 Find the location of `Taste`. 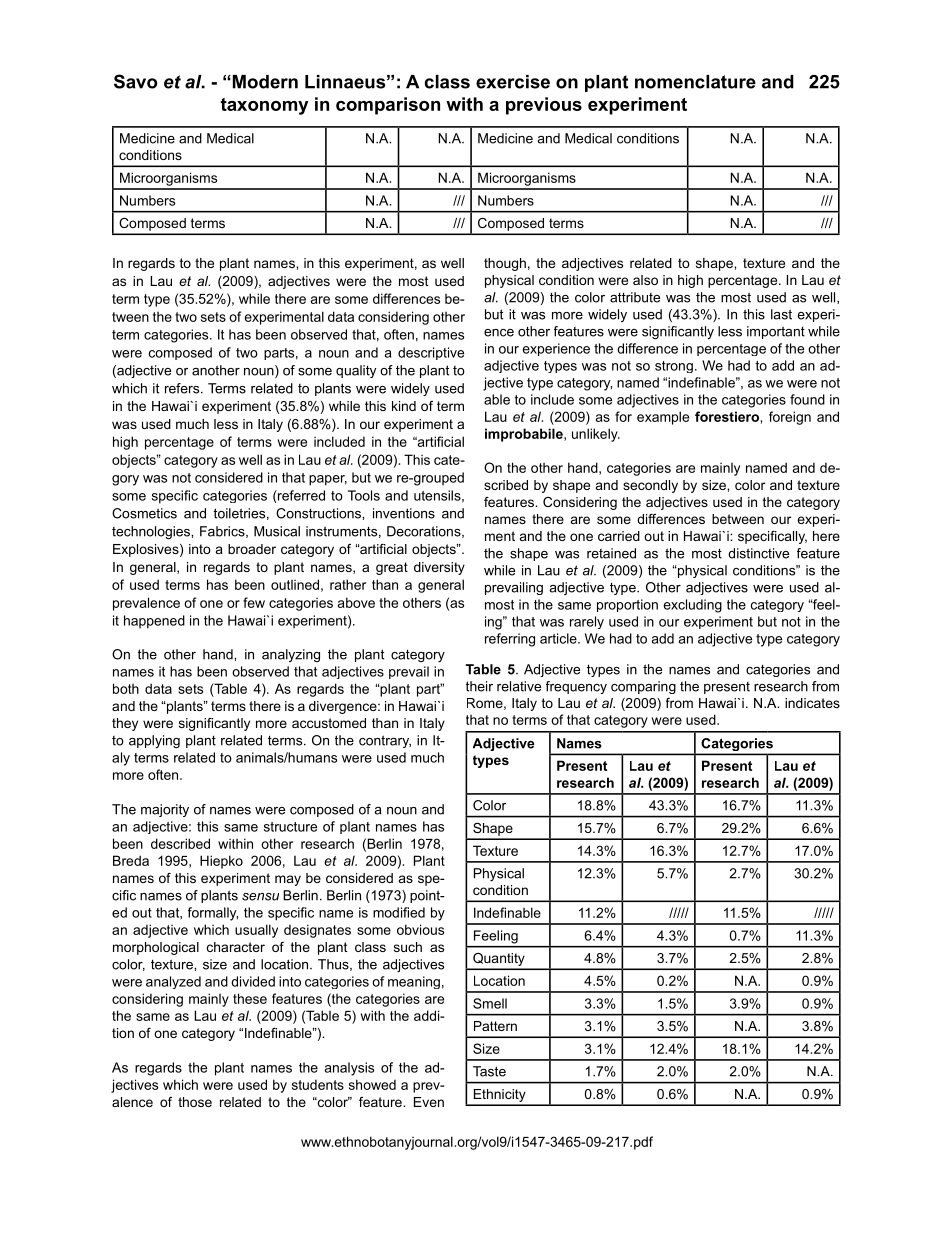

Taste is located at coordinates (489, 1071).
